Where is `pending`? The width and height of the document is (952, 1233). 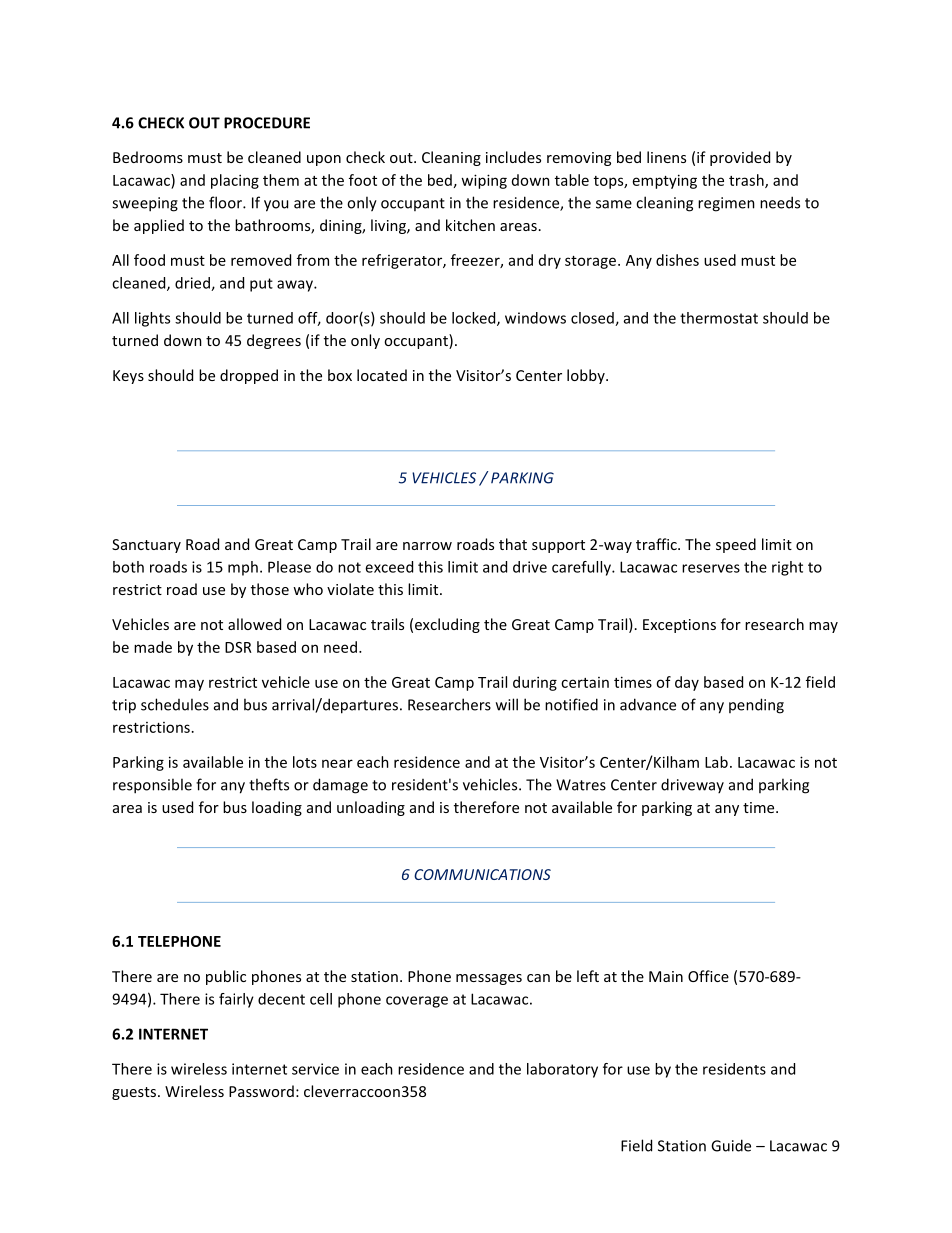
pending is located at coordinates (756, 706).
